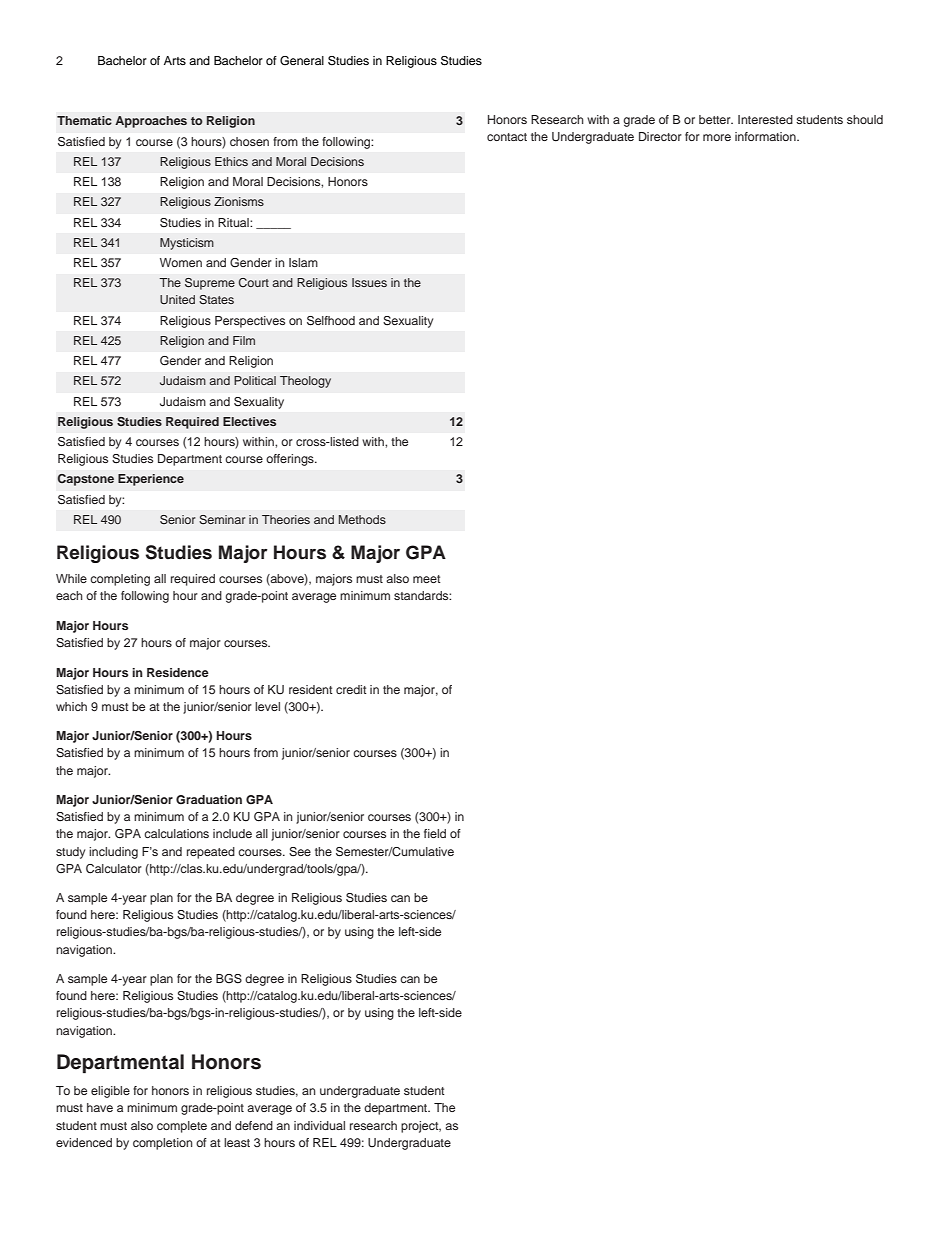  What do you see at coordinates (319, 1125) in the document?
I see `individual` at bounding box center [319, 1125].
